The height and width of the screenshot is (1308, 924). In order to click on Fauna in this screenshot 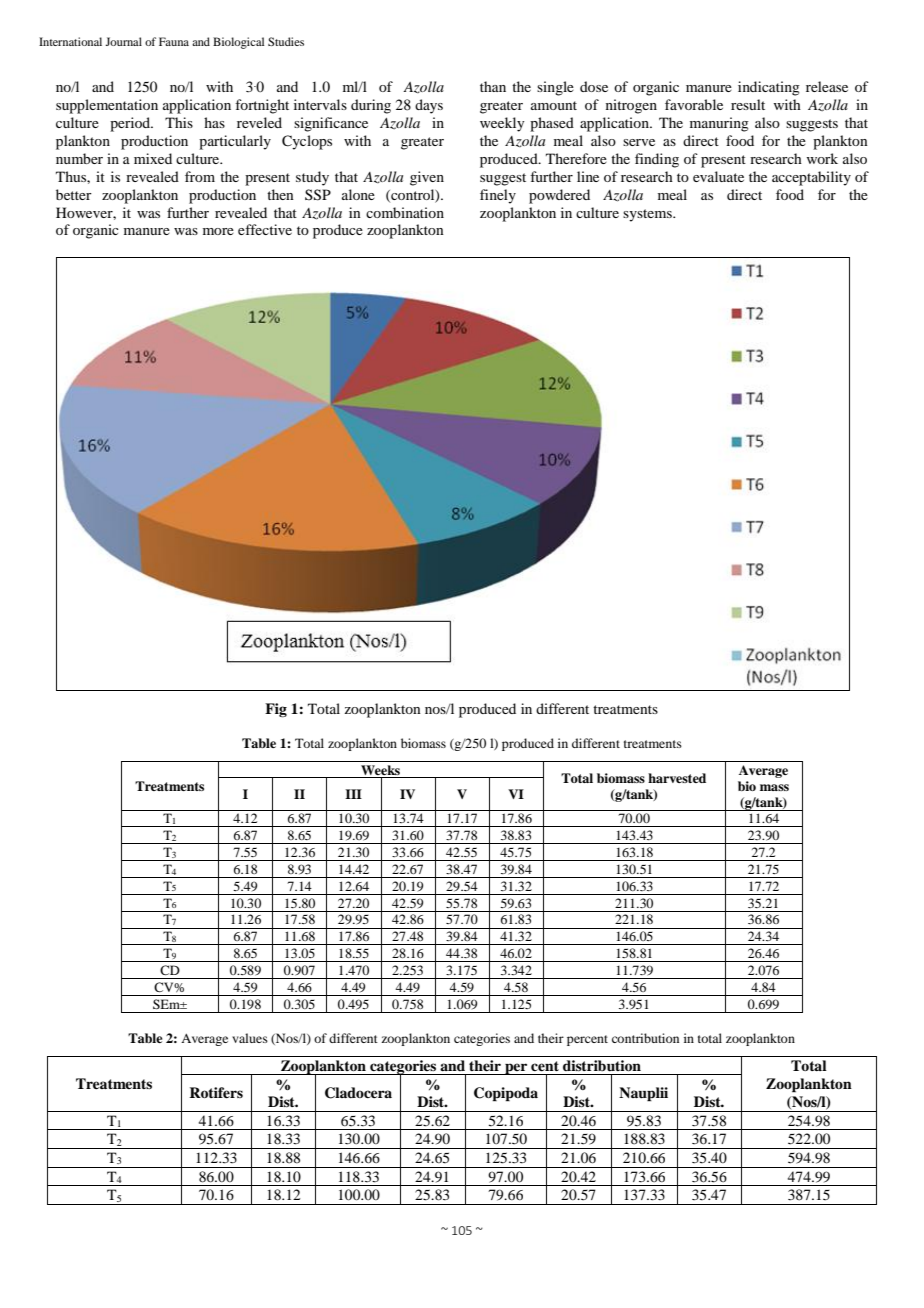, I will do `click(174, 41)`.
